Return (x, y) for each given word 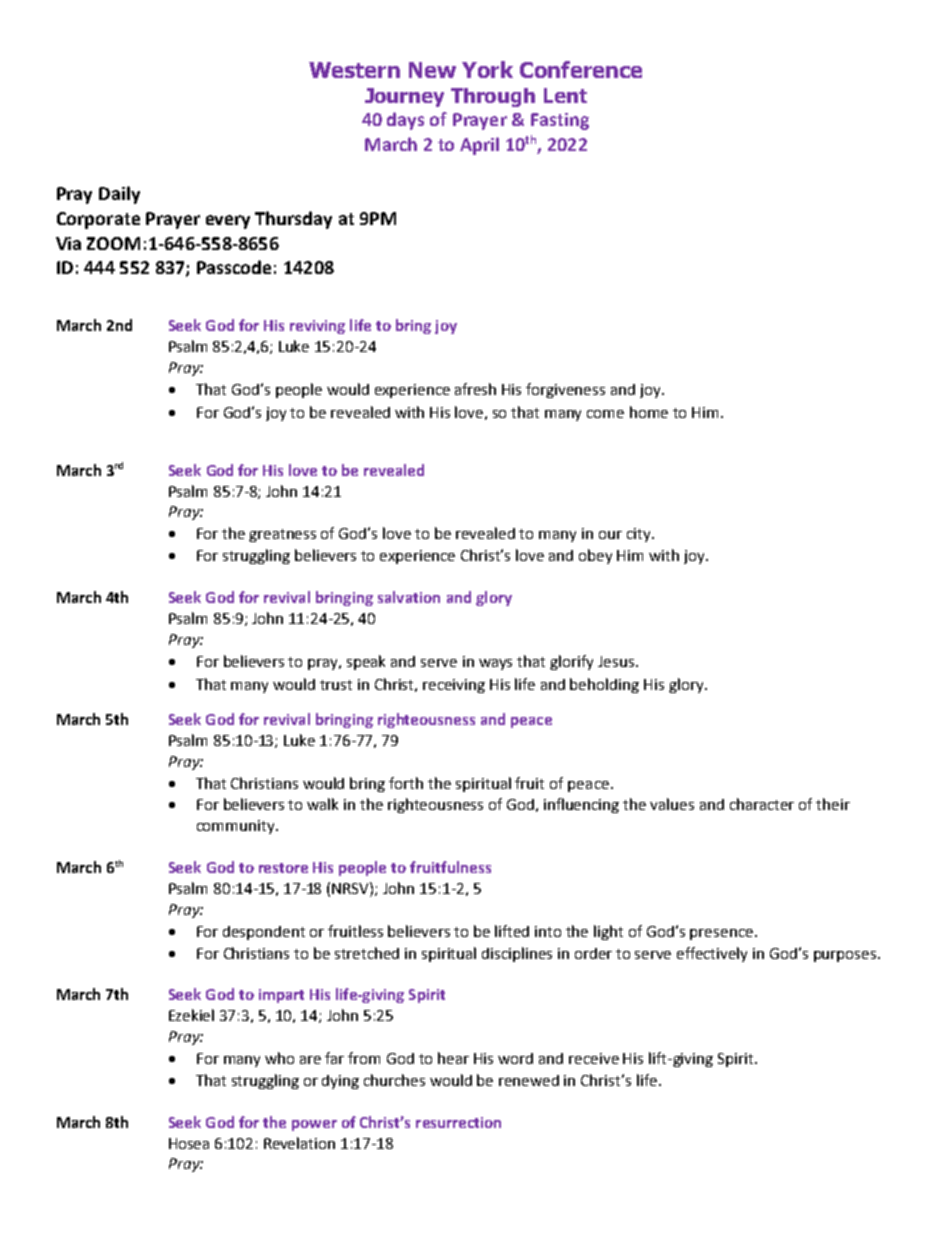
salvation (409, 597)
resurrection (458, 1122)
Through (493, 97)
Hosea (189, 1143)
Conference (581, 69)
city (640, 535)
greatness (282, 535)
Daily (119, 195)
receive (594, 1058)
